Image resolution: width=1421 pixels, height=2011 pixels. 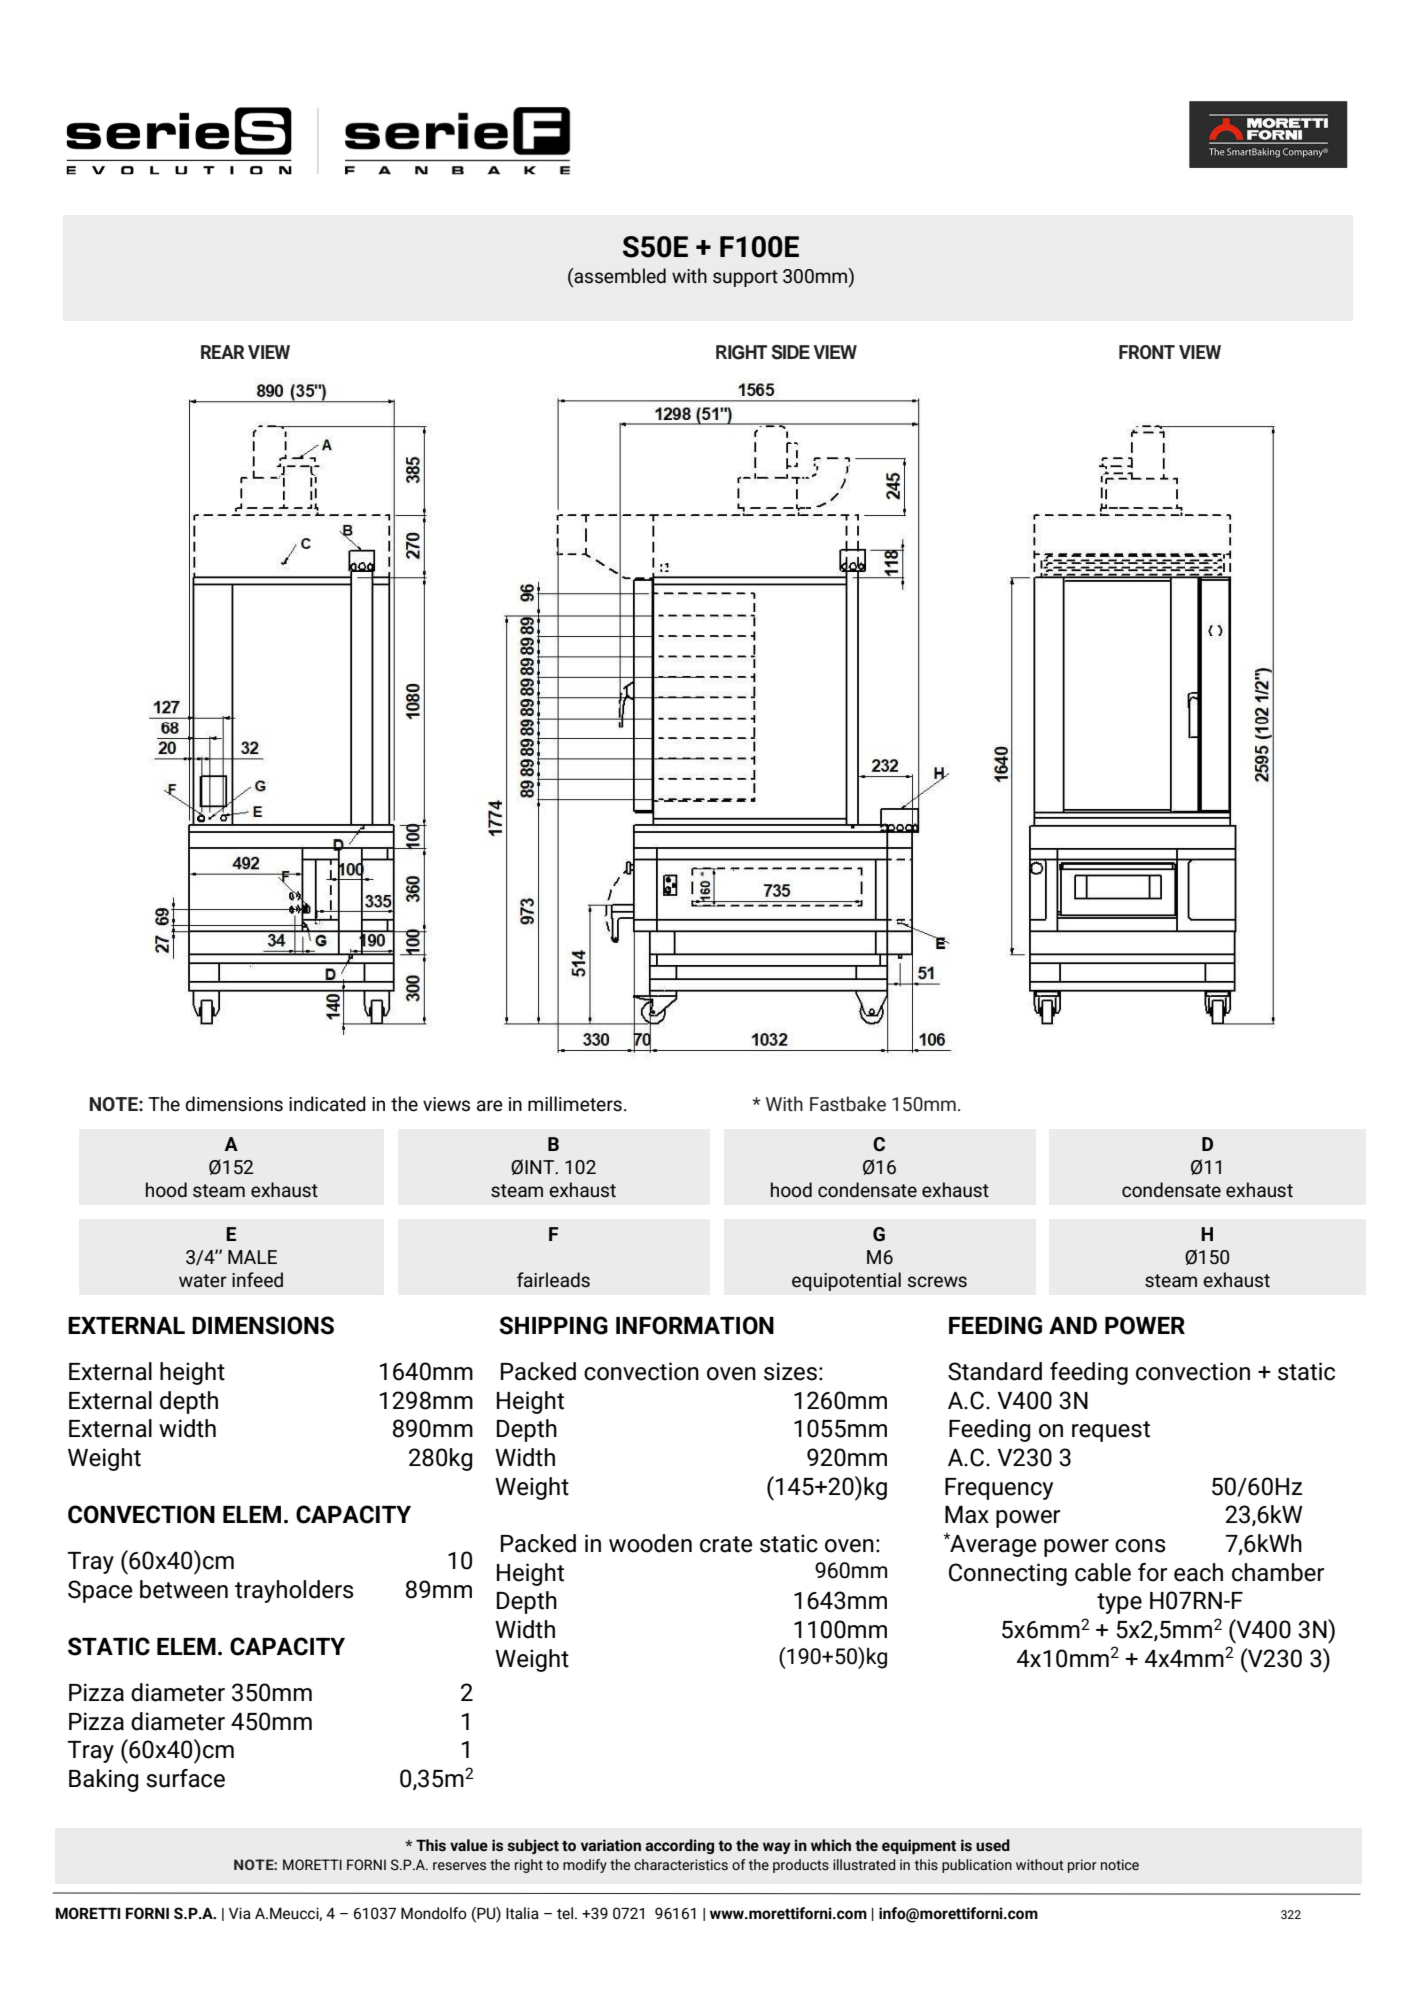 What do you see at coordinates (327, 1104) in the screenshot?
I see `indicated` at bounding box center [327, 1104].
